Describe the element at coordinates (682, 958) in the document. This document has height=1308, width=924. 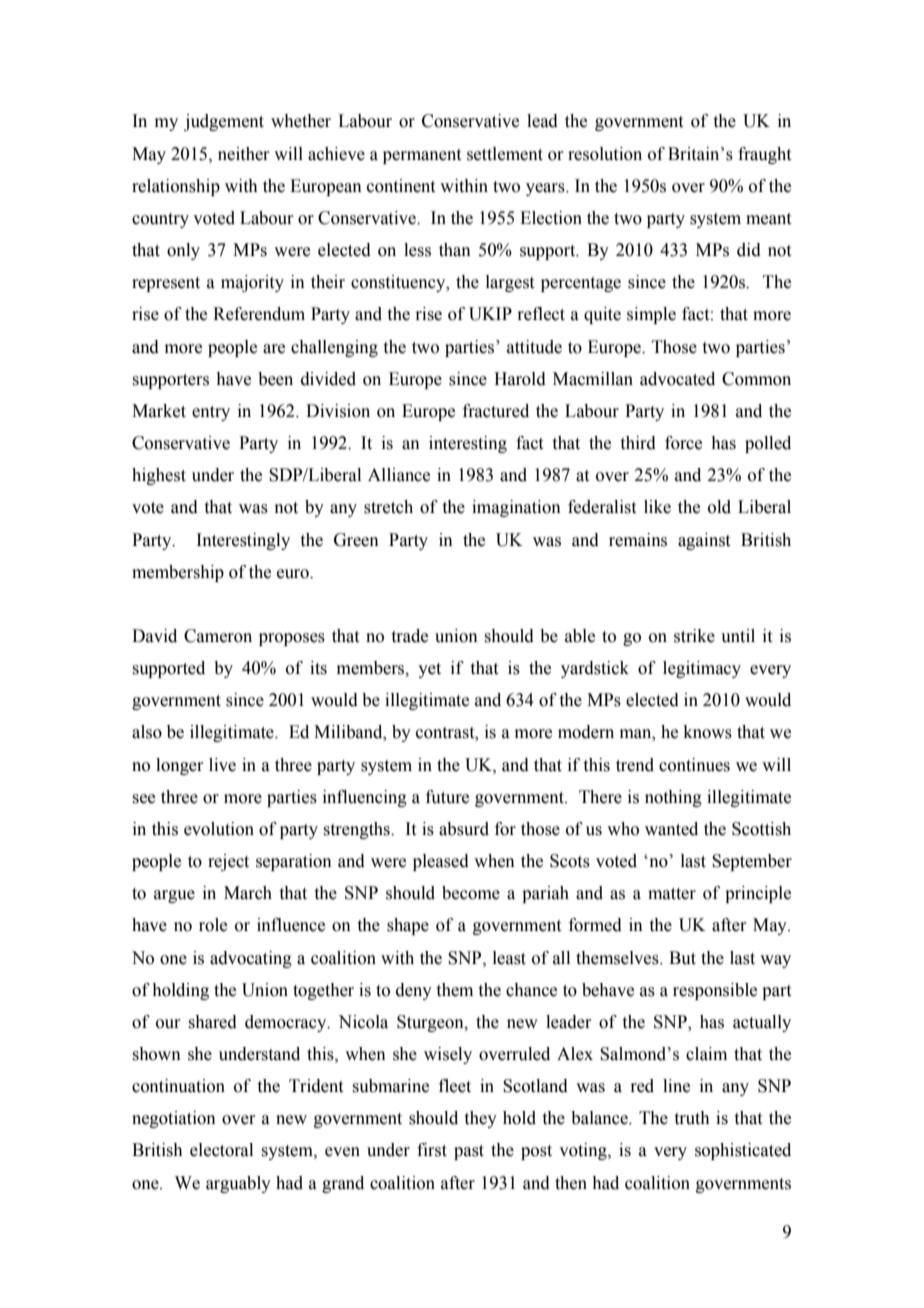
I see `But` at that location.
